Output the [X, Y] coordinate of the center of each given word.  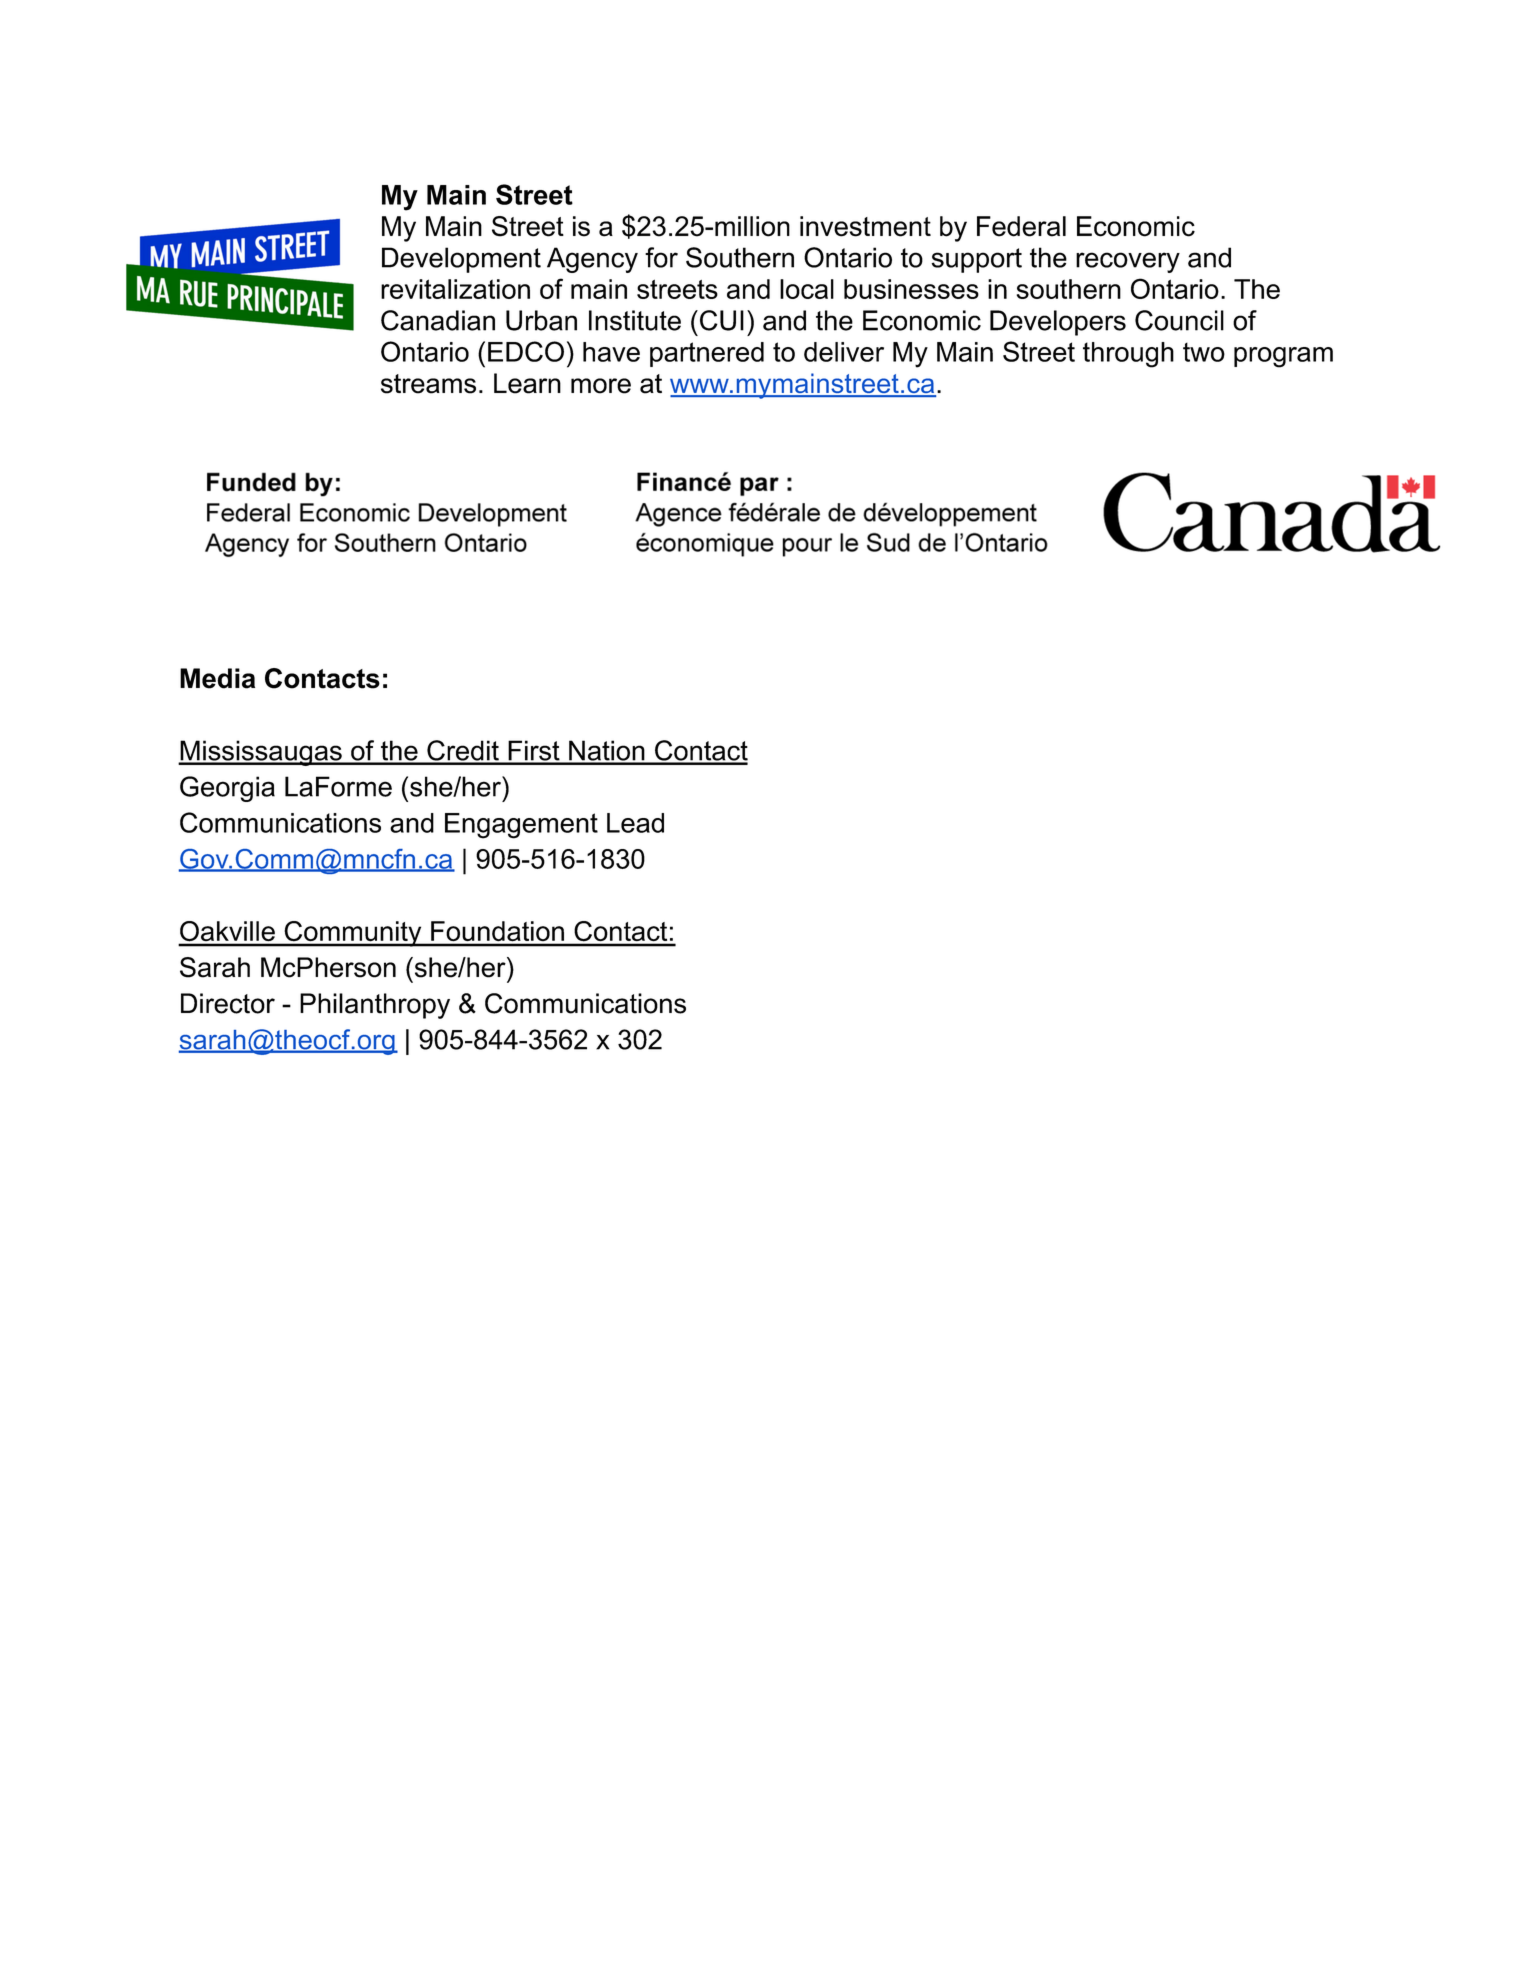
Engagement [521, 826]
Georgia [227, 789]
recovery [1128, 262]
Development [461, 260]
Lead [635, 823]
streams [428, 384]
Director [228, 1003]
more [601, 386]
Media [217, 678]
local [807, 289]
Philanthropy [375, 1006]
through [1128, 355]
